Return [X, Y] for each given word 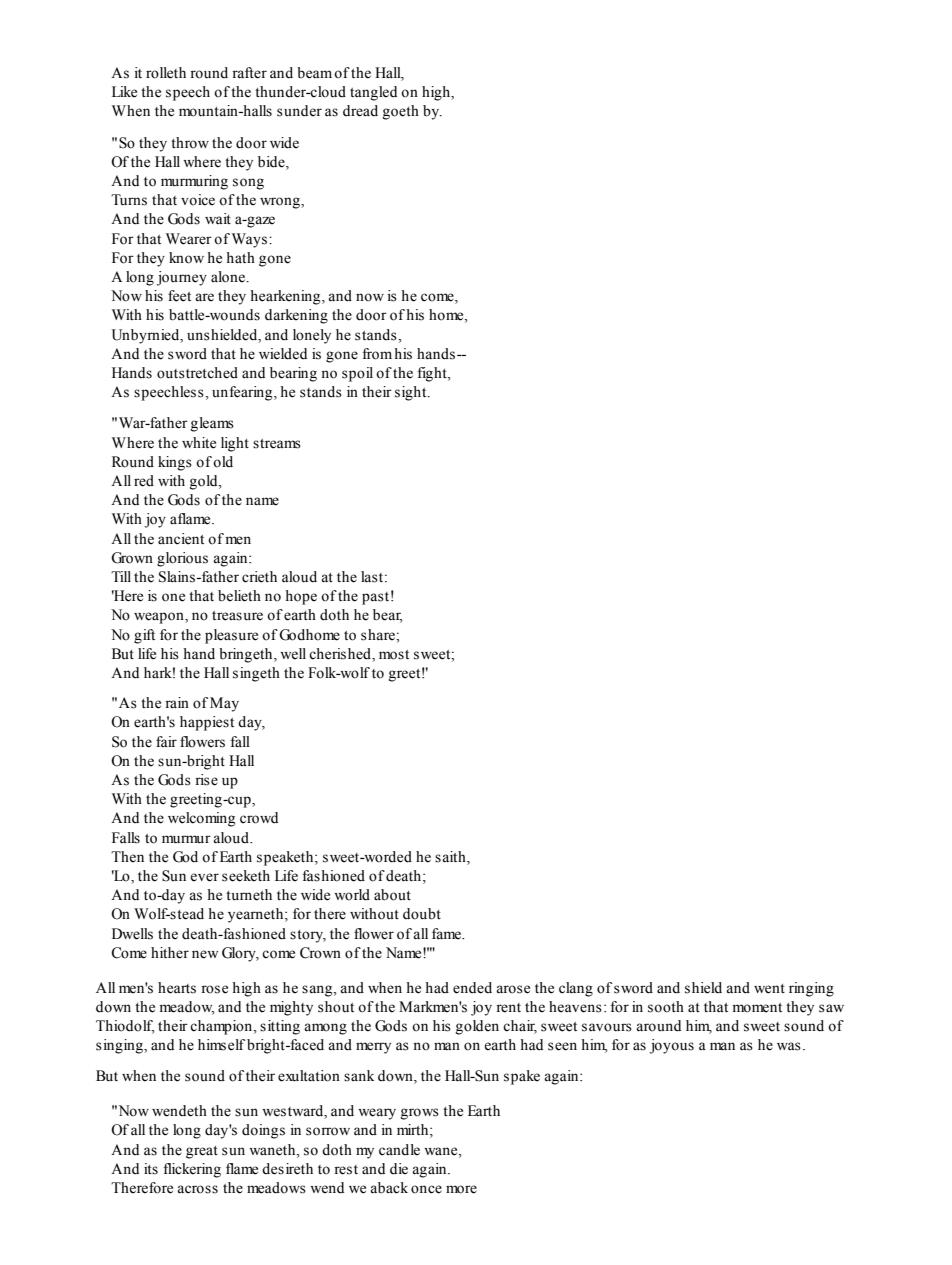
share [379, 635]
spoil [357, 374]
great [202, 1152]
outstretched [197, 373]
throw [190, 143]
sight [412, 393]
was [789, 1046]
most [394, 655]
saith [451, 857]
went [769, 989]
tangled [373, 93]
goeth [401, 112]
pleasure [231, 636]
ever [204, 877]
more [461, 1189]
